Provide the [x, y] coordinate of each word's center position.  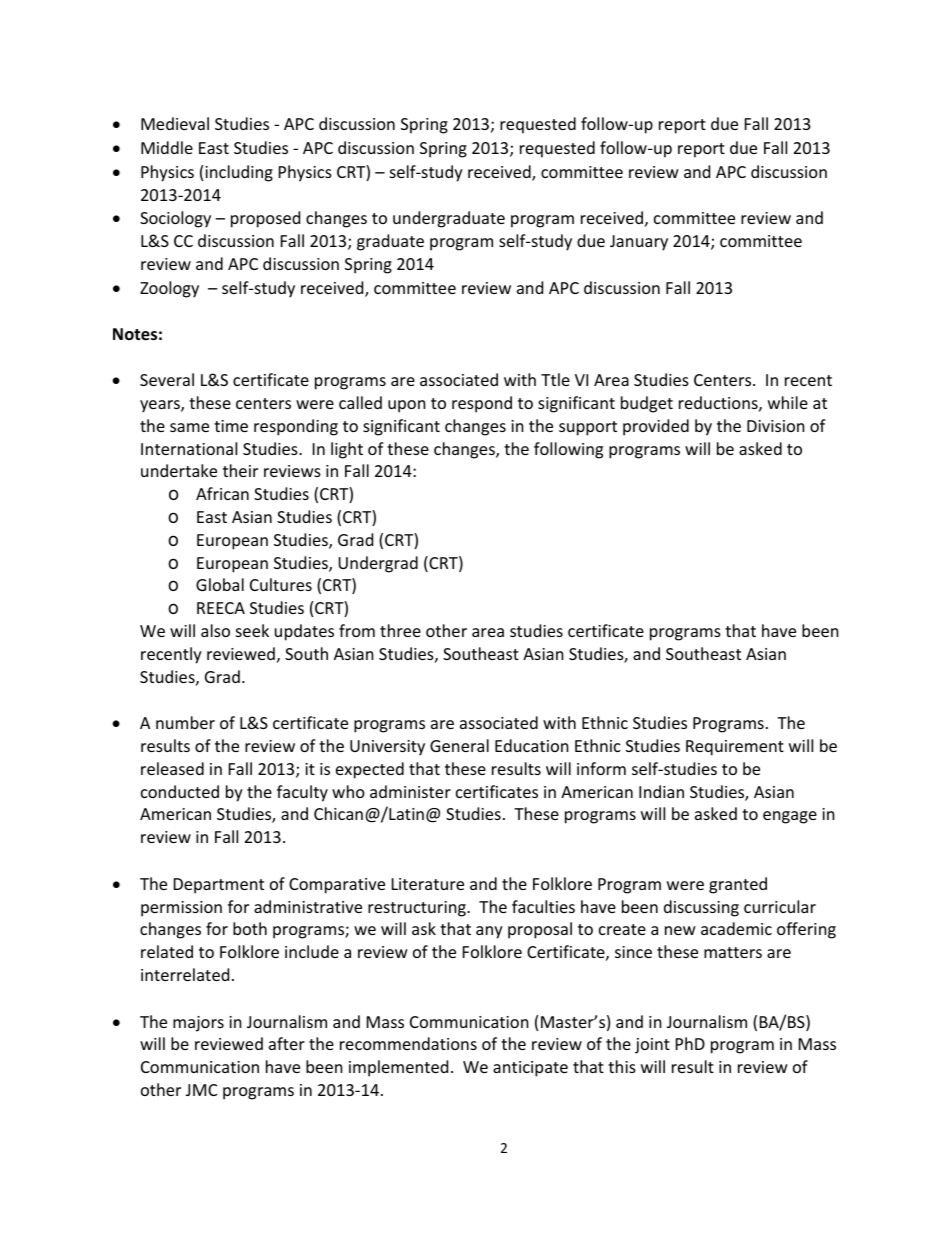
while [788, 402]
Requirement [735, 748]
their [240, 470]
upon [407, 406]
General [459, 745]
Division [776, 426]
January [639, 243]
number [185, 722]
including [239, 173]
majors [198, 1024]
